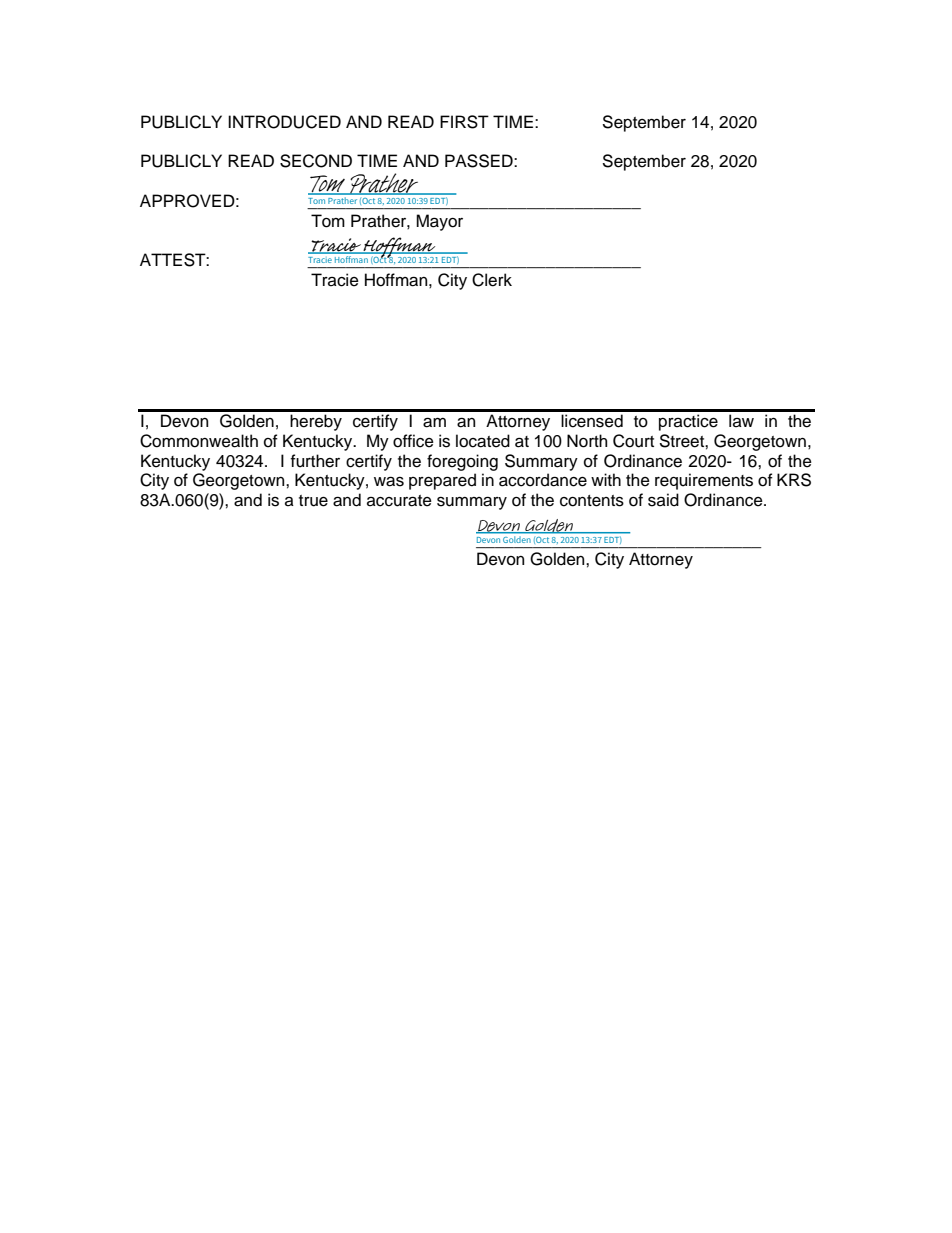 This screenshot has height=1233, width=952. What do you see at coordinates (413, 441) in the screenshot?
I see `office` at bounding box center [413, 441].
